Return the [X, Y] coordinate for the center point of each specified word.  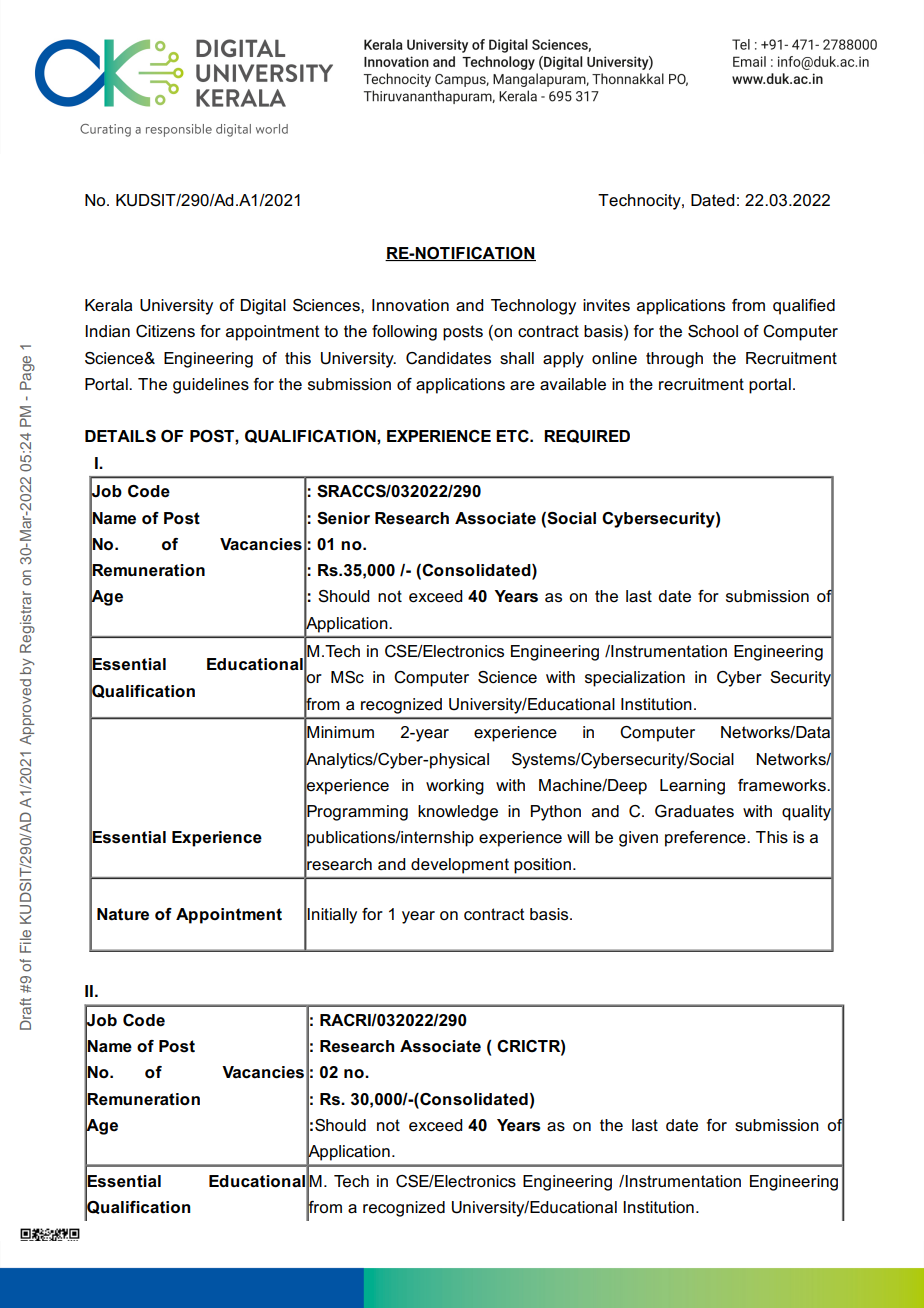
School [713, 331]
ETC [513, 436]
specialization [635, 679]
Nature [123, 914]
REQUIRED [587, 436]
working [455, 787]
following [404, 333]
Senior [343, 518]
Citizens [165, 331]
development [460, 866]
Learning [692, 787]
